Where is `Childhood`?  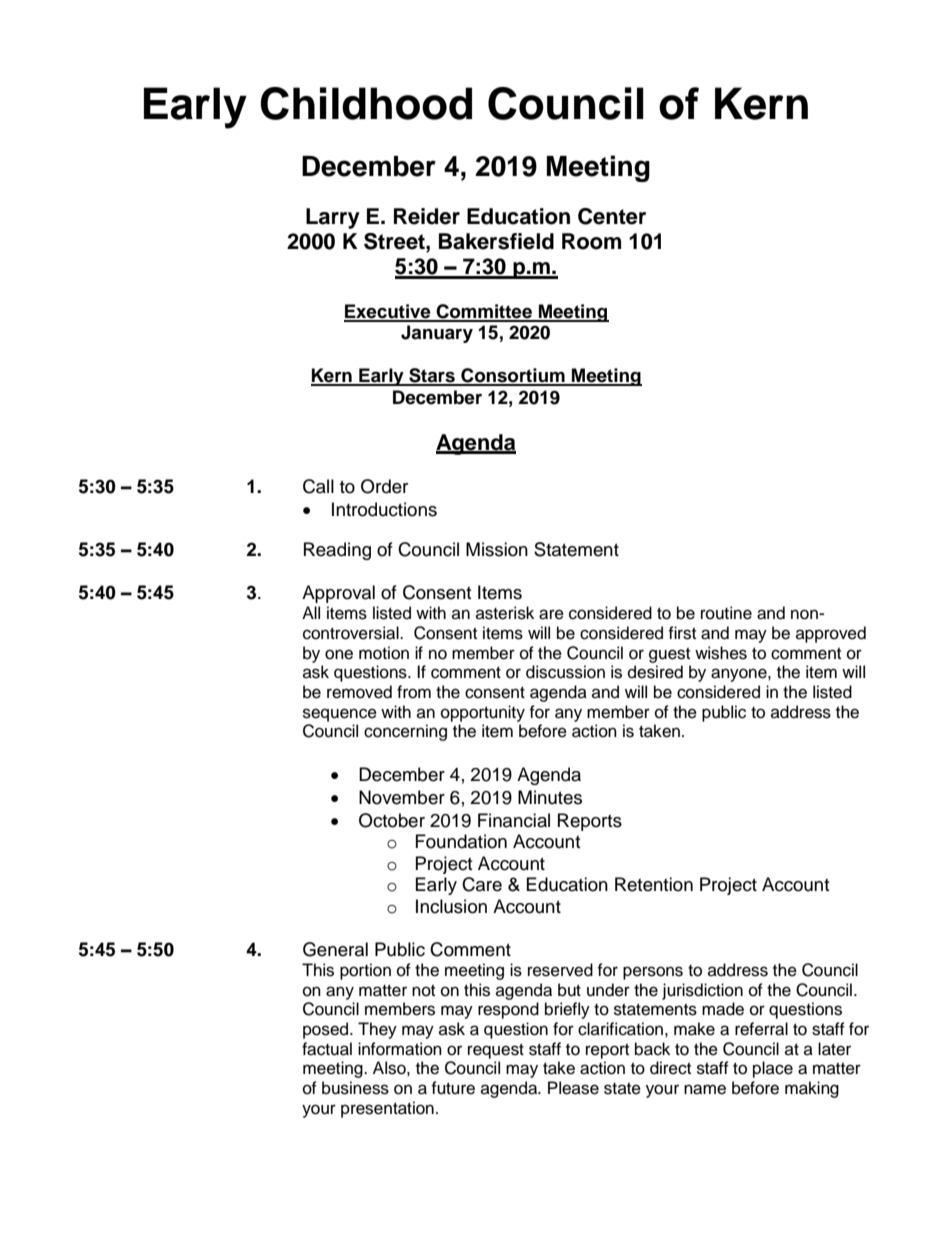
Childhood is located at coordinates (366, 103).
